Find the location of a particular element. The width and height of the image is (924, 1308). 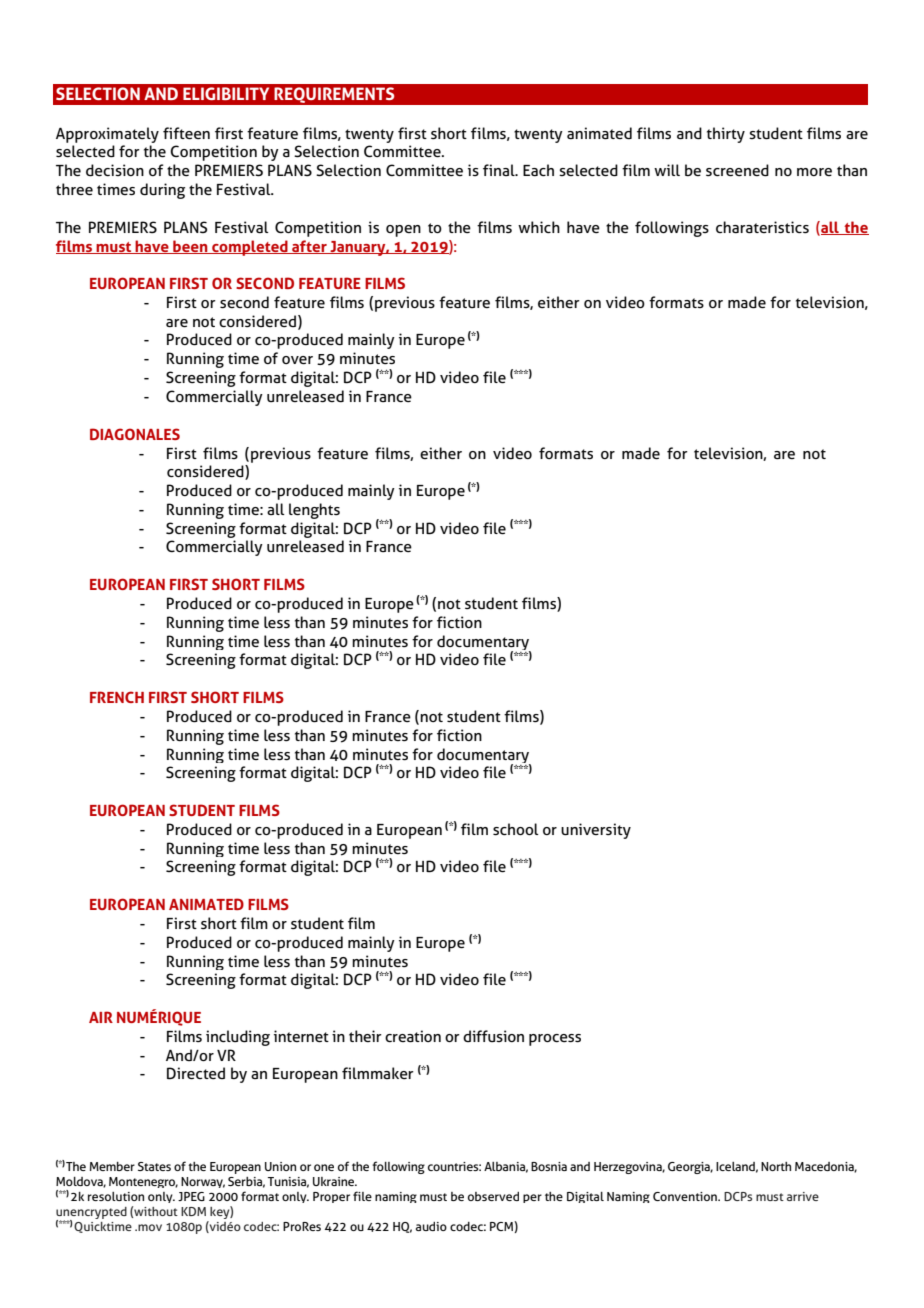

university is located at coordinates (596, 831).
